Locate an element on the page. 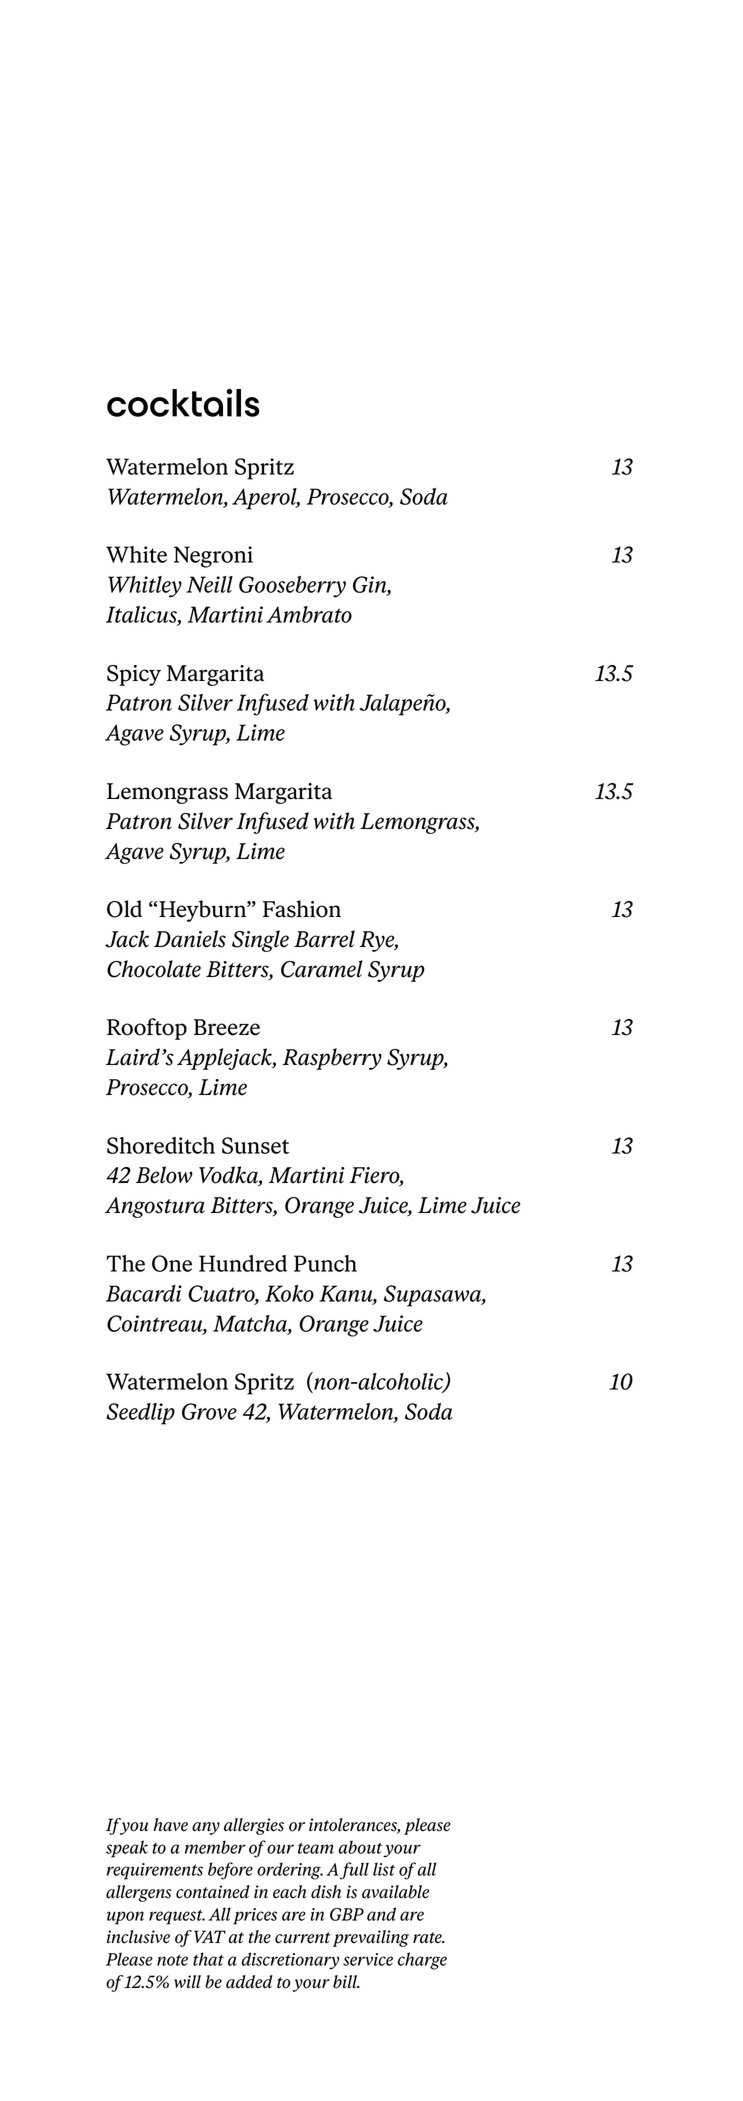 The image size is (743, 2101). cocktails is located at coordinates (183, 403).
